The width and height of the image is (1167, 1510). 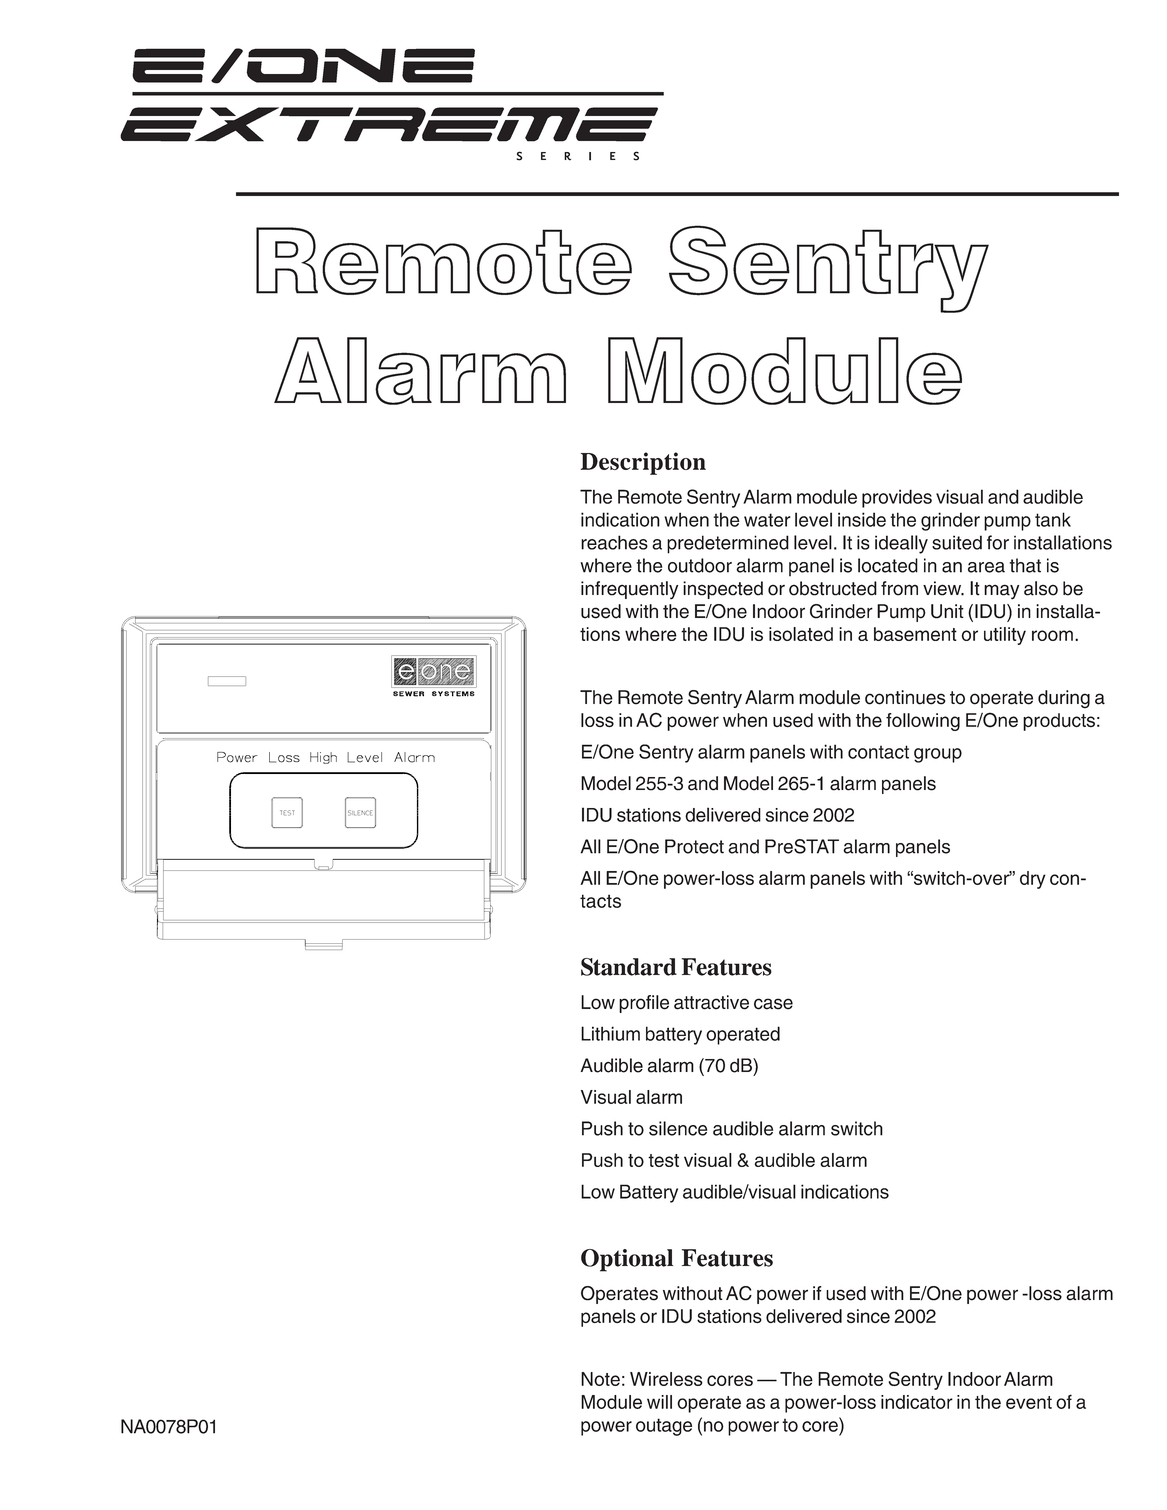 I want to click on event, so click(x=1029, y=1402).
